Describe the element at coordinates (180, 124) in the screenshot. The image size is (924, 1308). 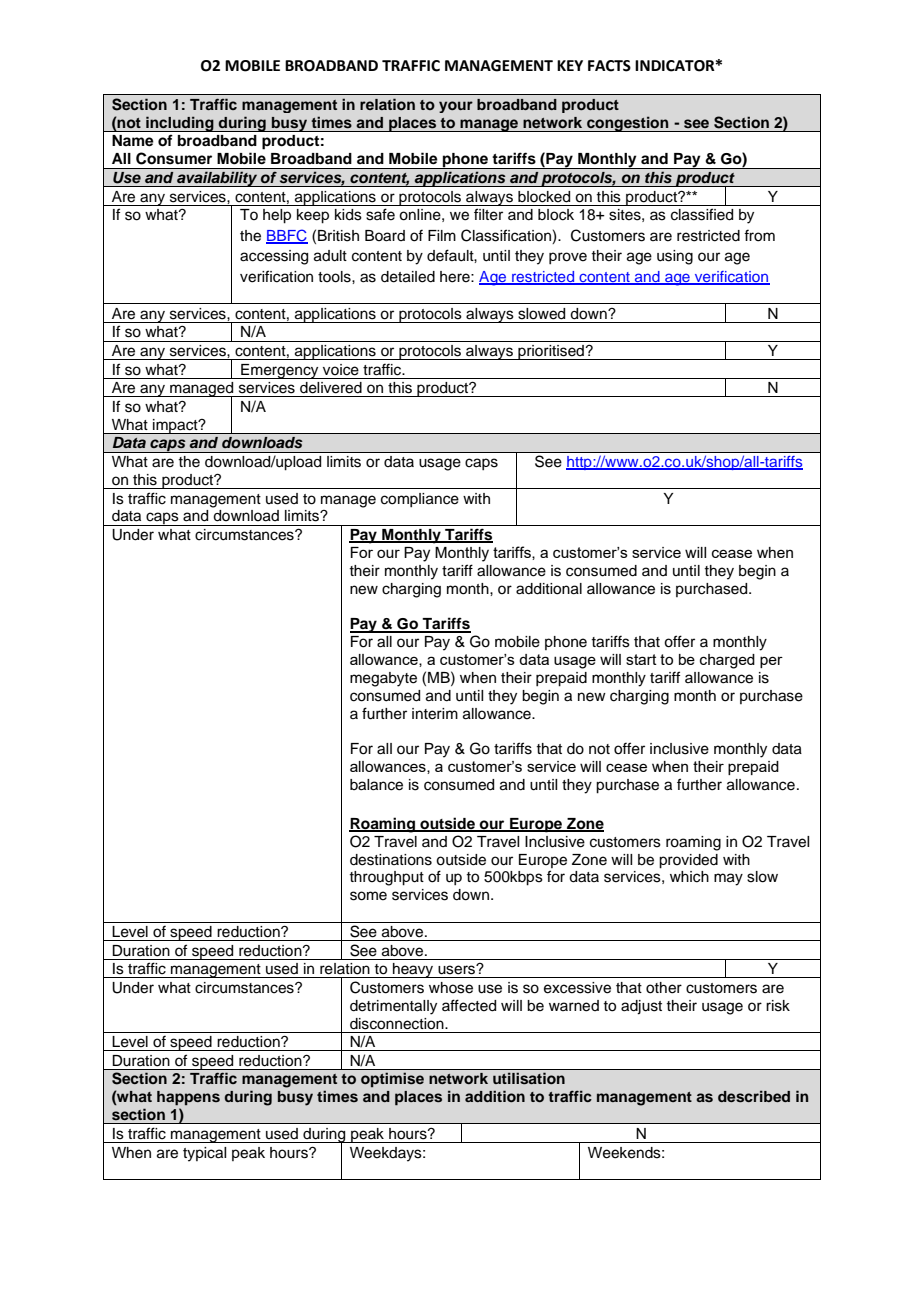
I see `including` at that location.
